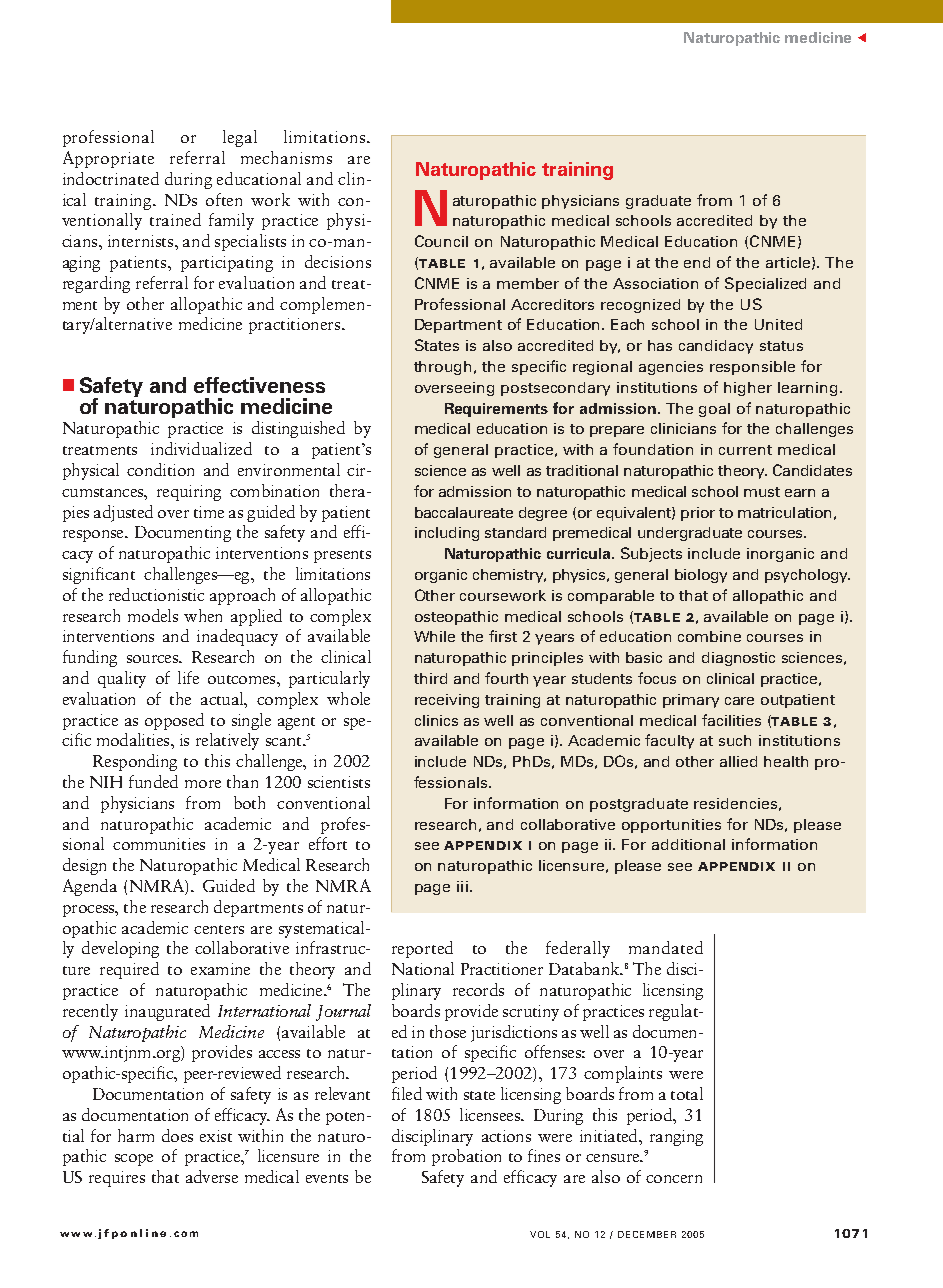 Image resolution: width=943 pixels, height=1288 pixels. Describe the element at coordinates (447, 701) in the document. I see `receiving` at that location.
